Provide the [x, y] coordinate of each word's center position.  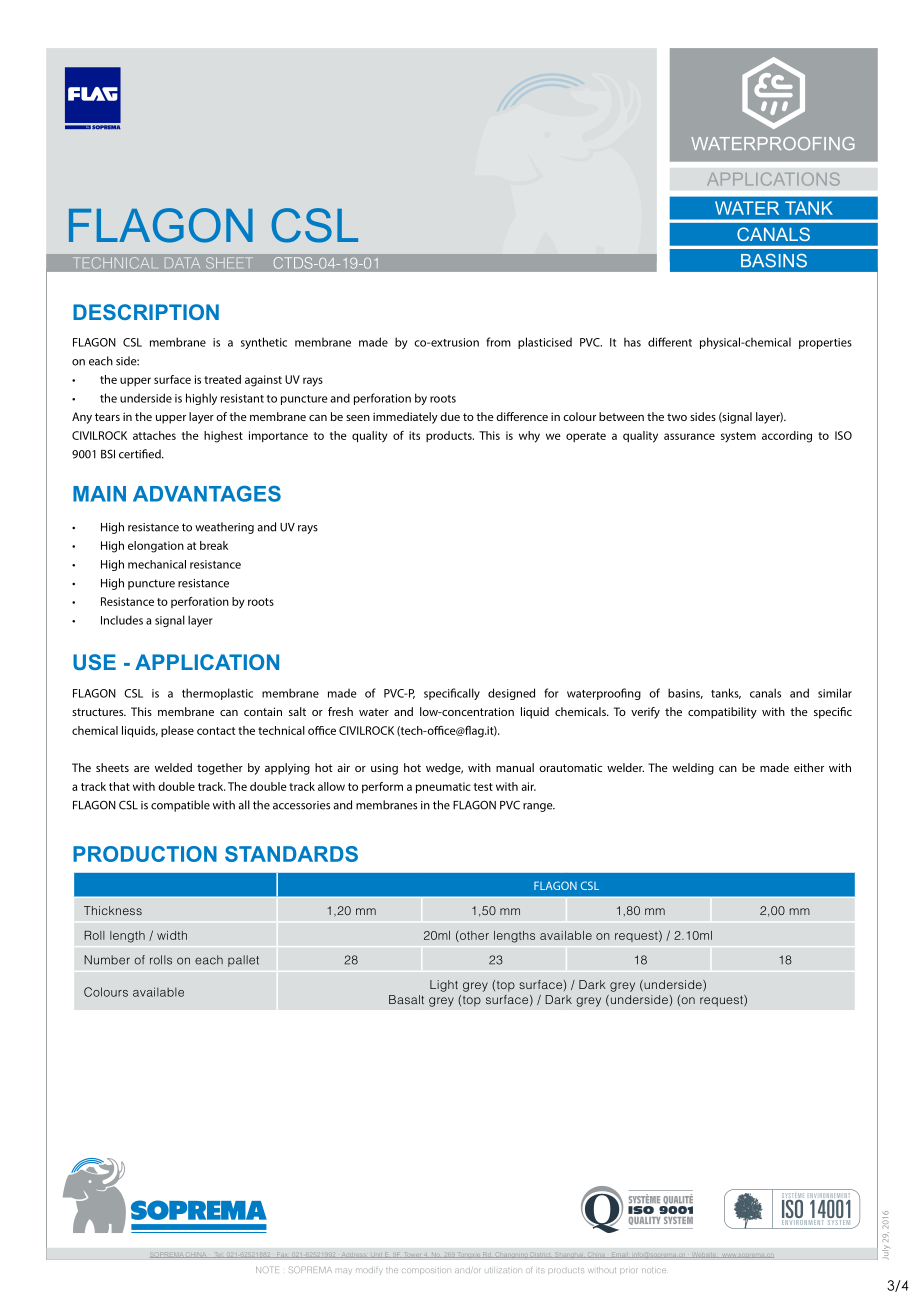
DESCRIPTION [146, 312]
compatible [180, 806]
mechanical [157, 564]
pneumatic [443, 788]
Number [107, 960]
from [498, 342]
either [809, 767]
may [345, 1272]
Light [444, 986]
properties [825, 343]
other [473, 936]
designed [511, 694]
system [738, 437]
